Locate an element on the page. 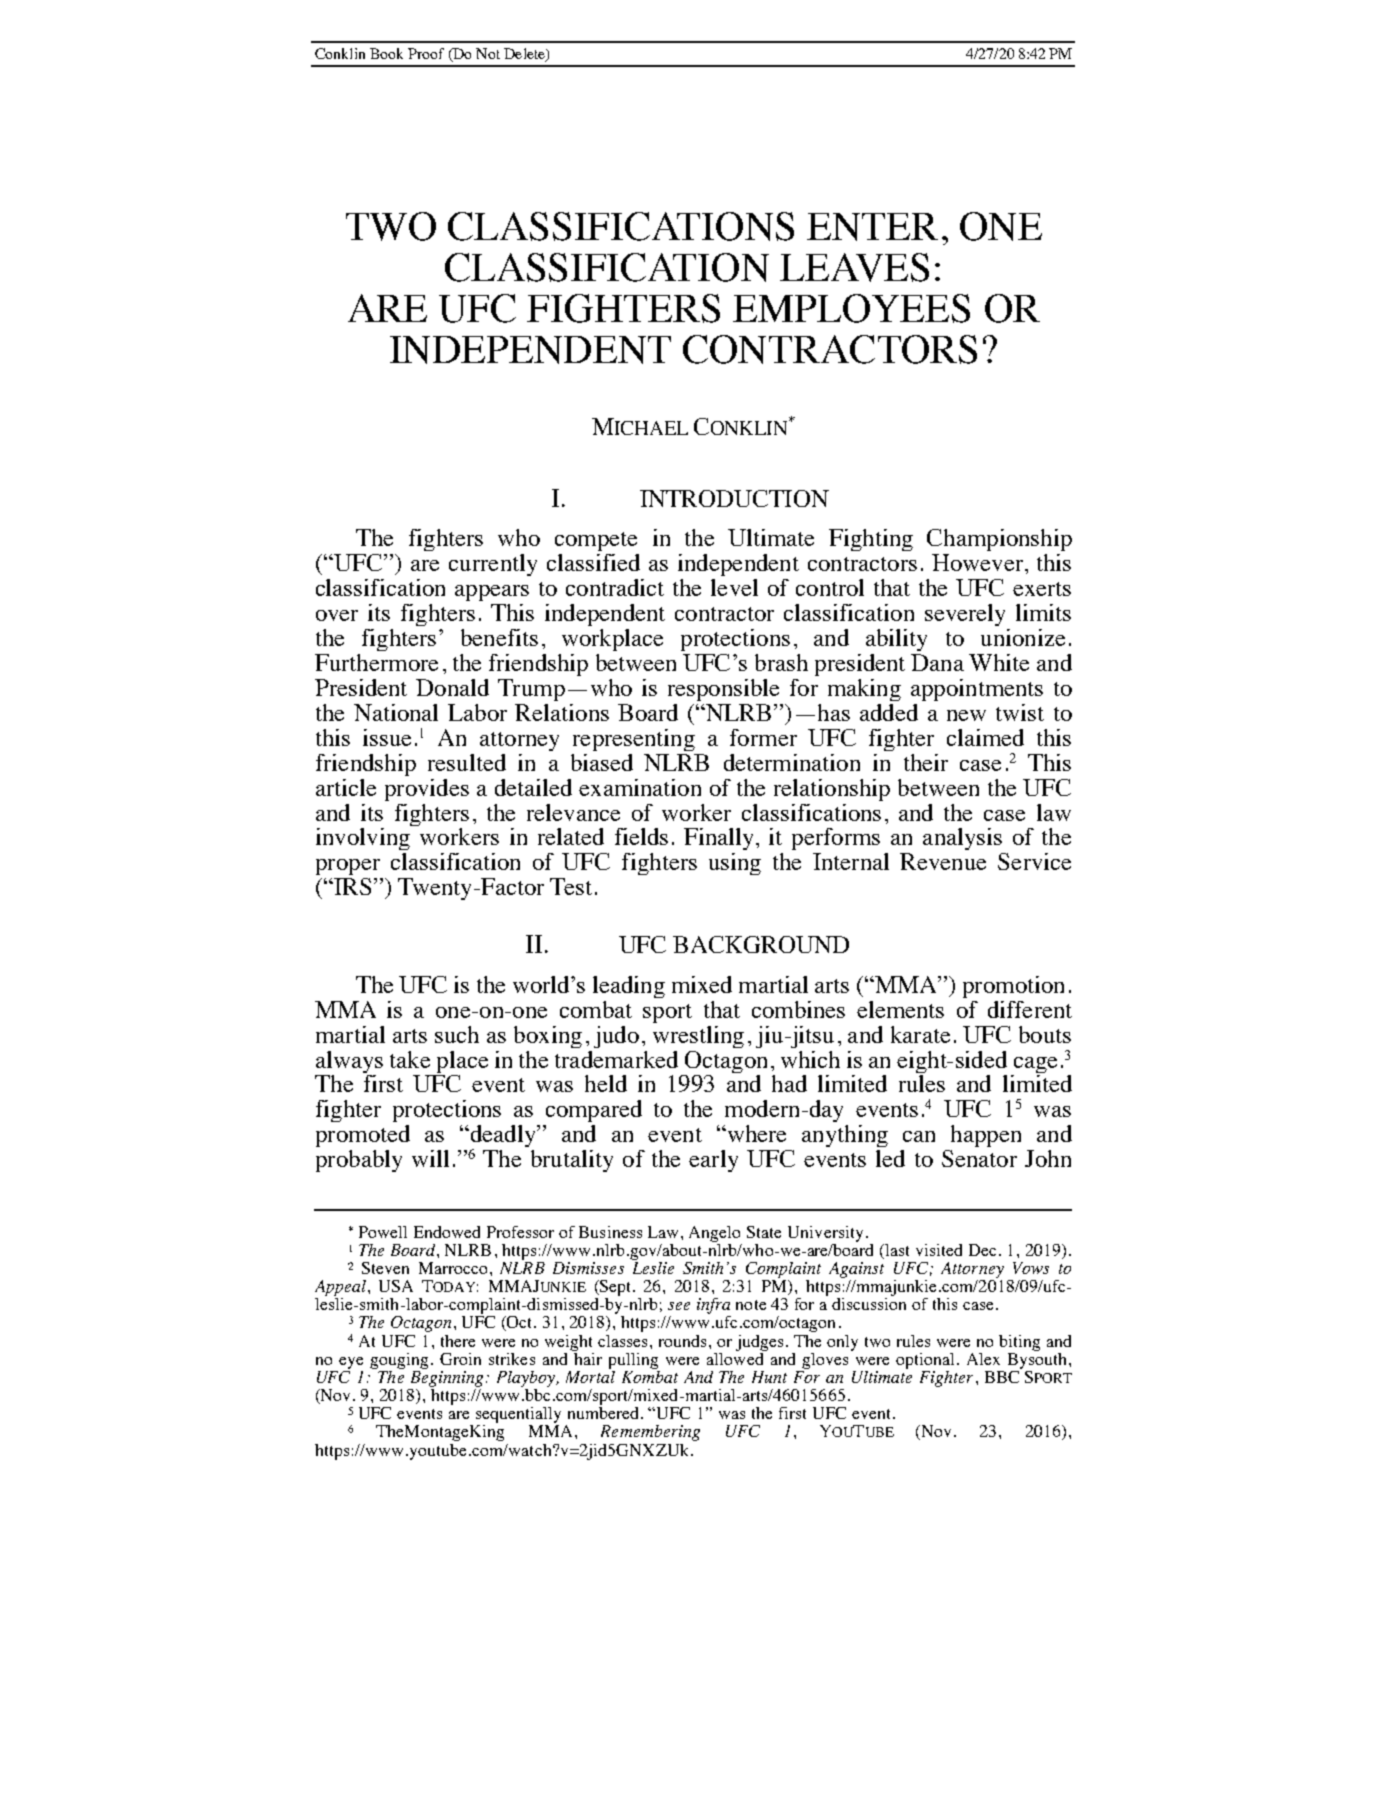  Kombat is located at coordinates (650, 1375).
